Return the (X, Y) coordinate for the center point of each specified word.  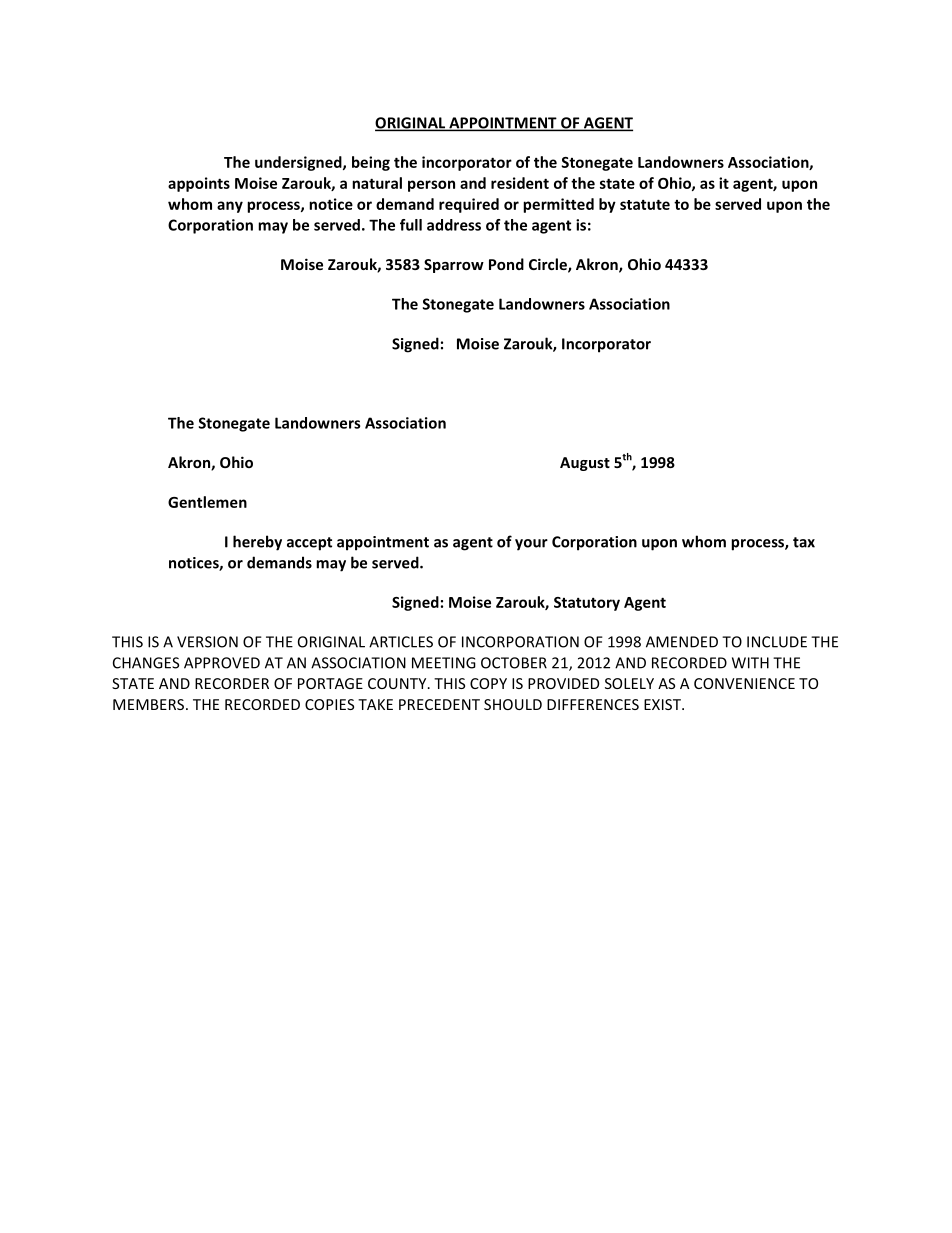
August (585, 464)
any (230, 207)
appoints (199, 184)
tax (804, 542)
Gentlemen (207, 502)
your (531, 545)
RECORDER (232, 683)
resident (520, 183)
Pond (506, 264)
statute (645, 204)
